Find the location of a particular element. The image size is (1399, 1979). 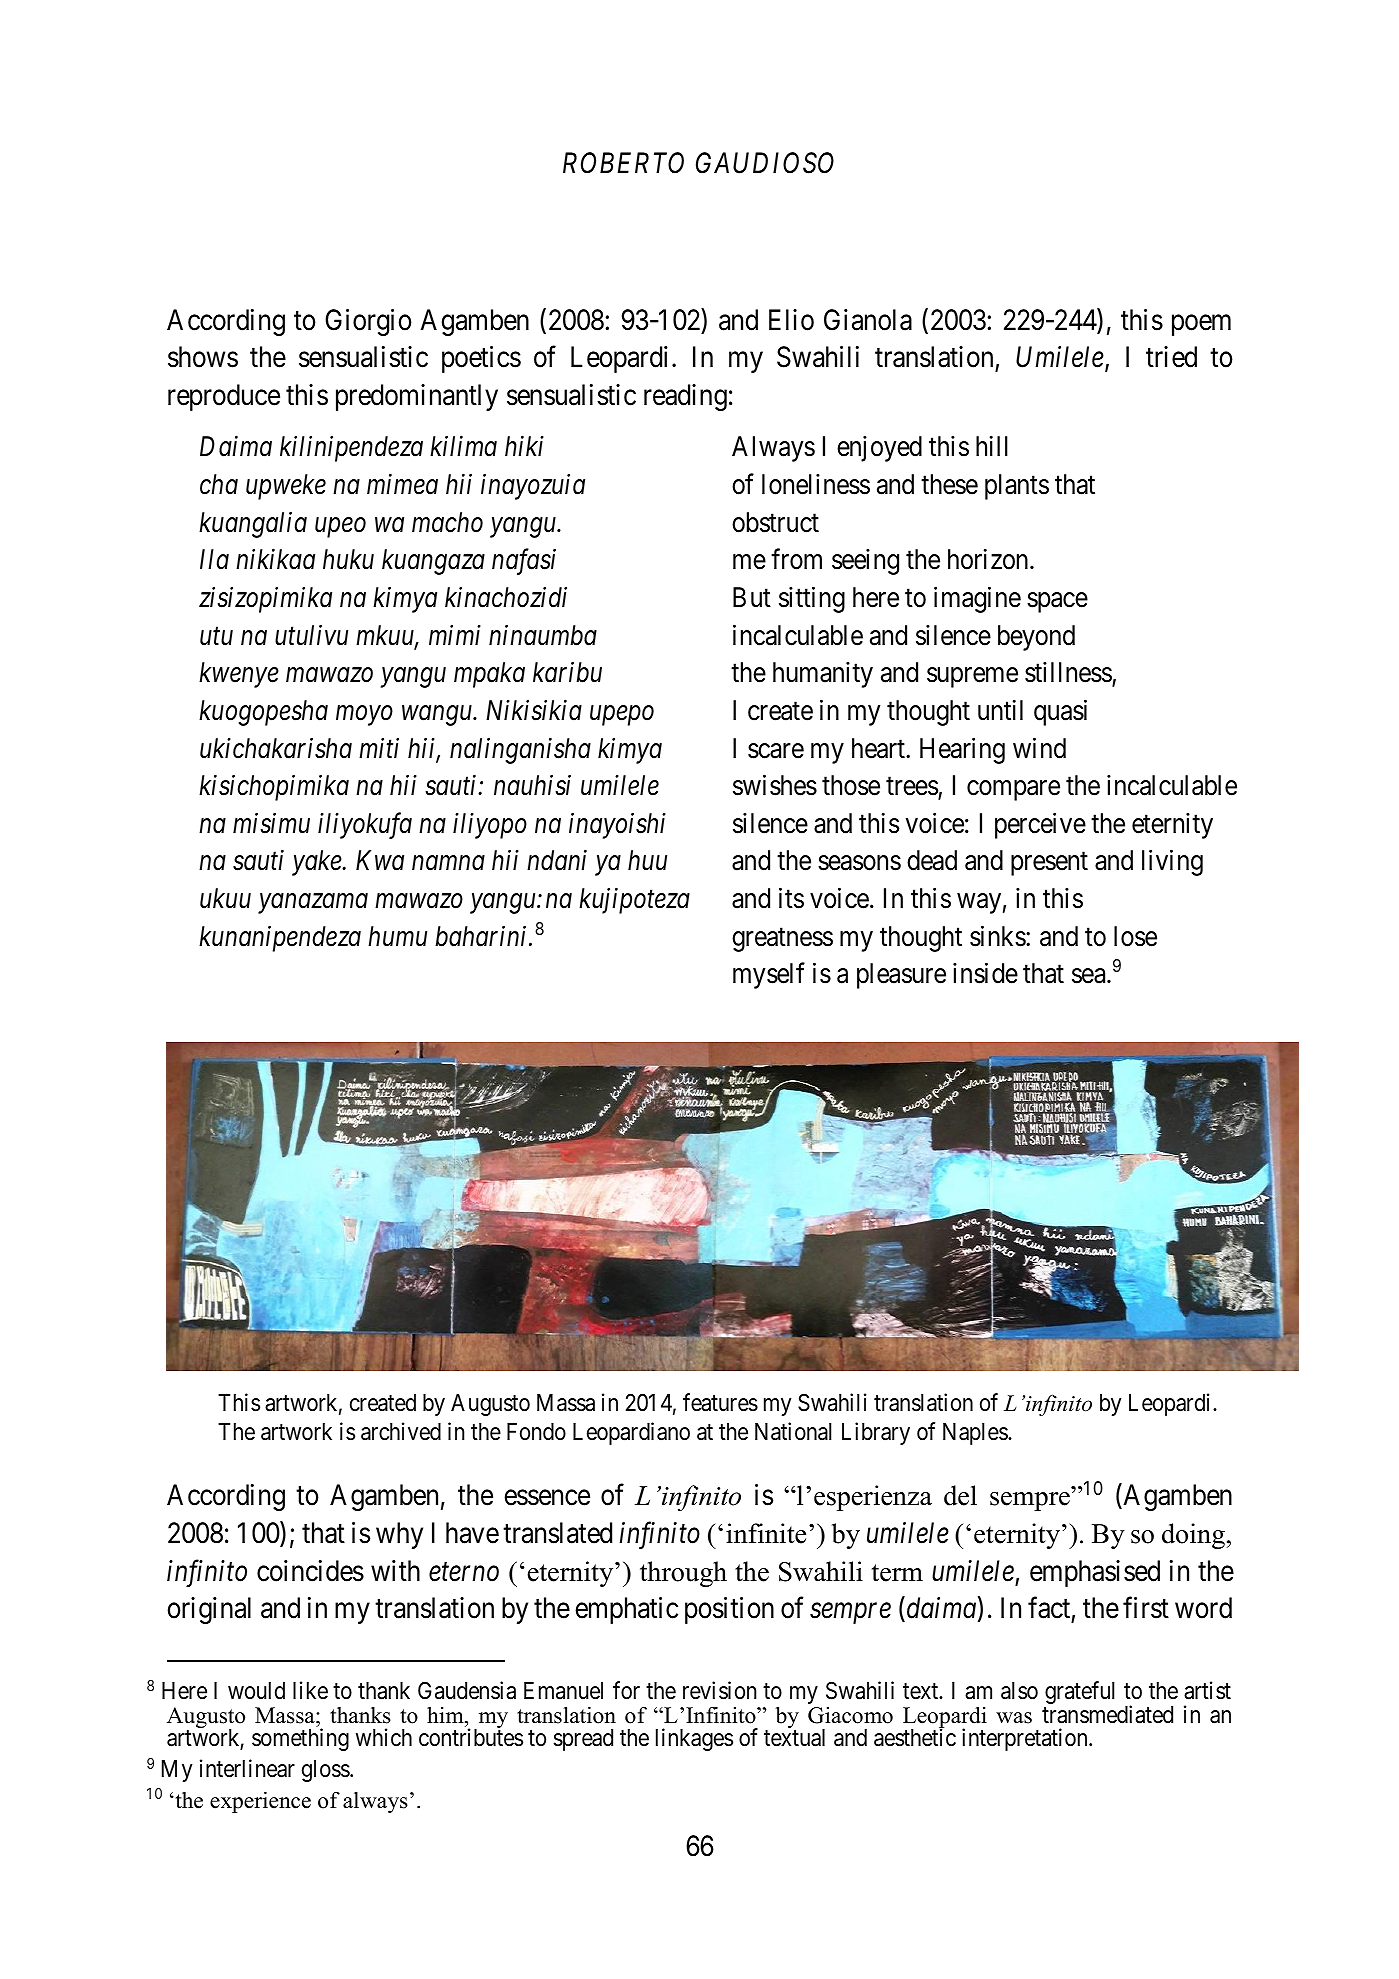

lose is located at coordinates (1135, 936).
